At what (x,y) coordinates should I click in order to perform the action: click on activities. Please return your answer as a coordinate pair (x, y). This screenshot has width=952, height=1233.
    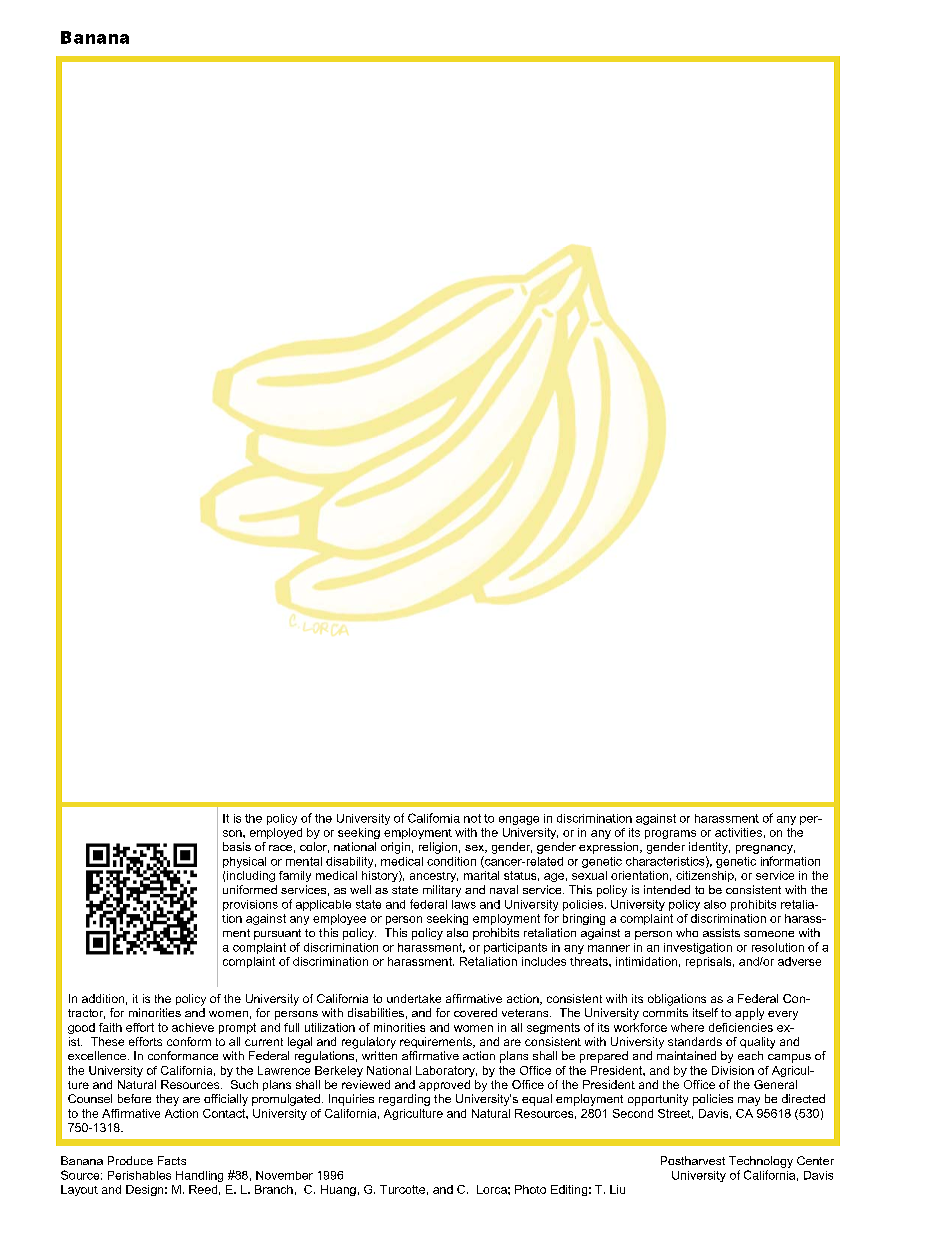
    Looking at the image, I should click on (738, 832).
